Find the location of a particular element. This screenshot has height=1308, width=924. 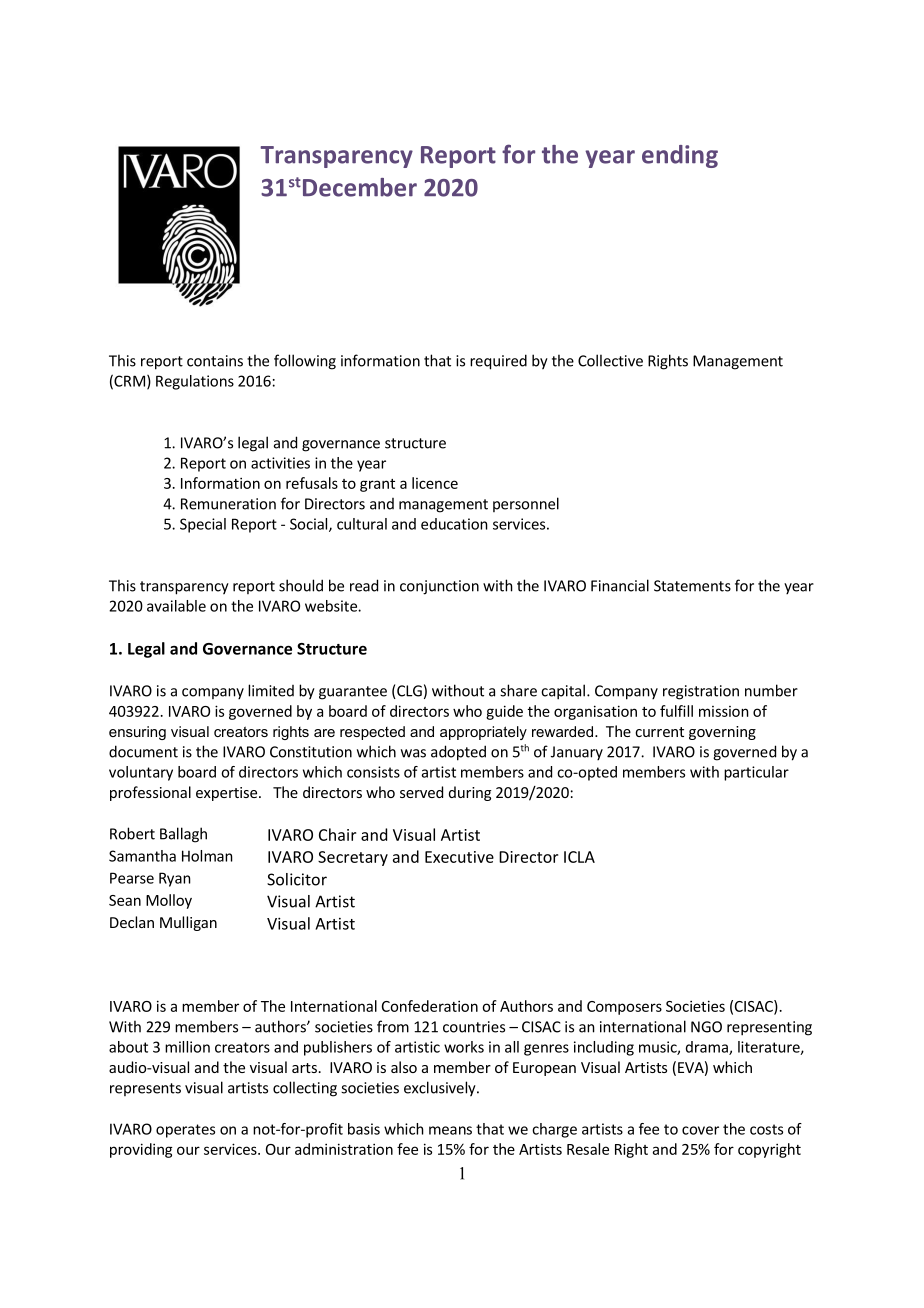

means is located at coordinates (450, 1130).
